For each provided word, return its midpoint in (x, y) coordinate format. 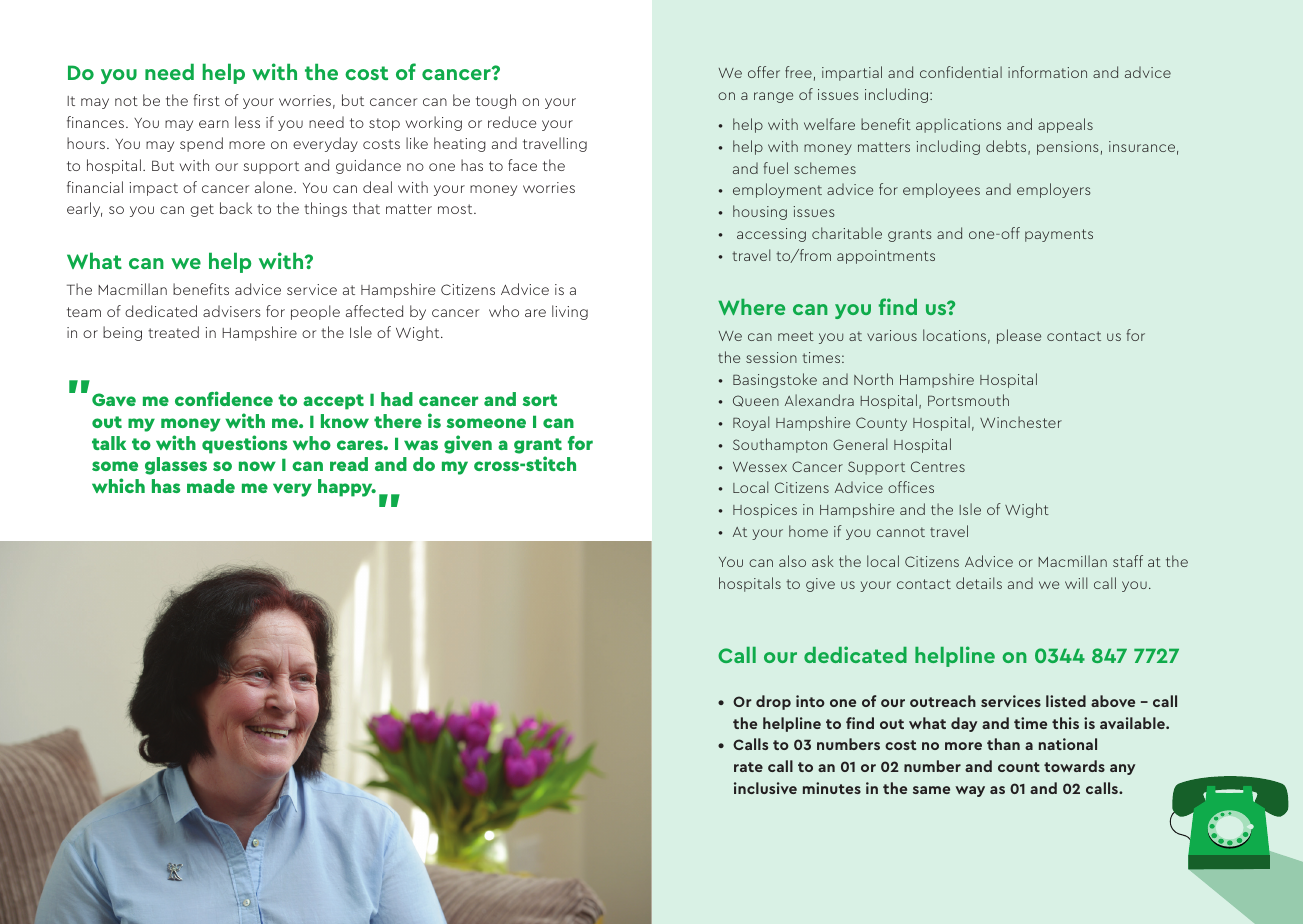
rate (748, 767)
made (211, 486)
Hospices (765, 511)
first (206, 100)
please (1019, 336)
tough (496, 101)
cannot (901, 532)
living (570, 312)
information (1047, 72)
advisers (232, 311)
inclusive (765, 788)
